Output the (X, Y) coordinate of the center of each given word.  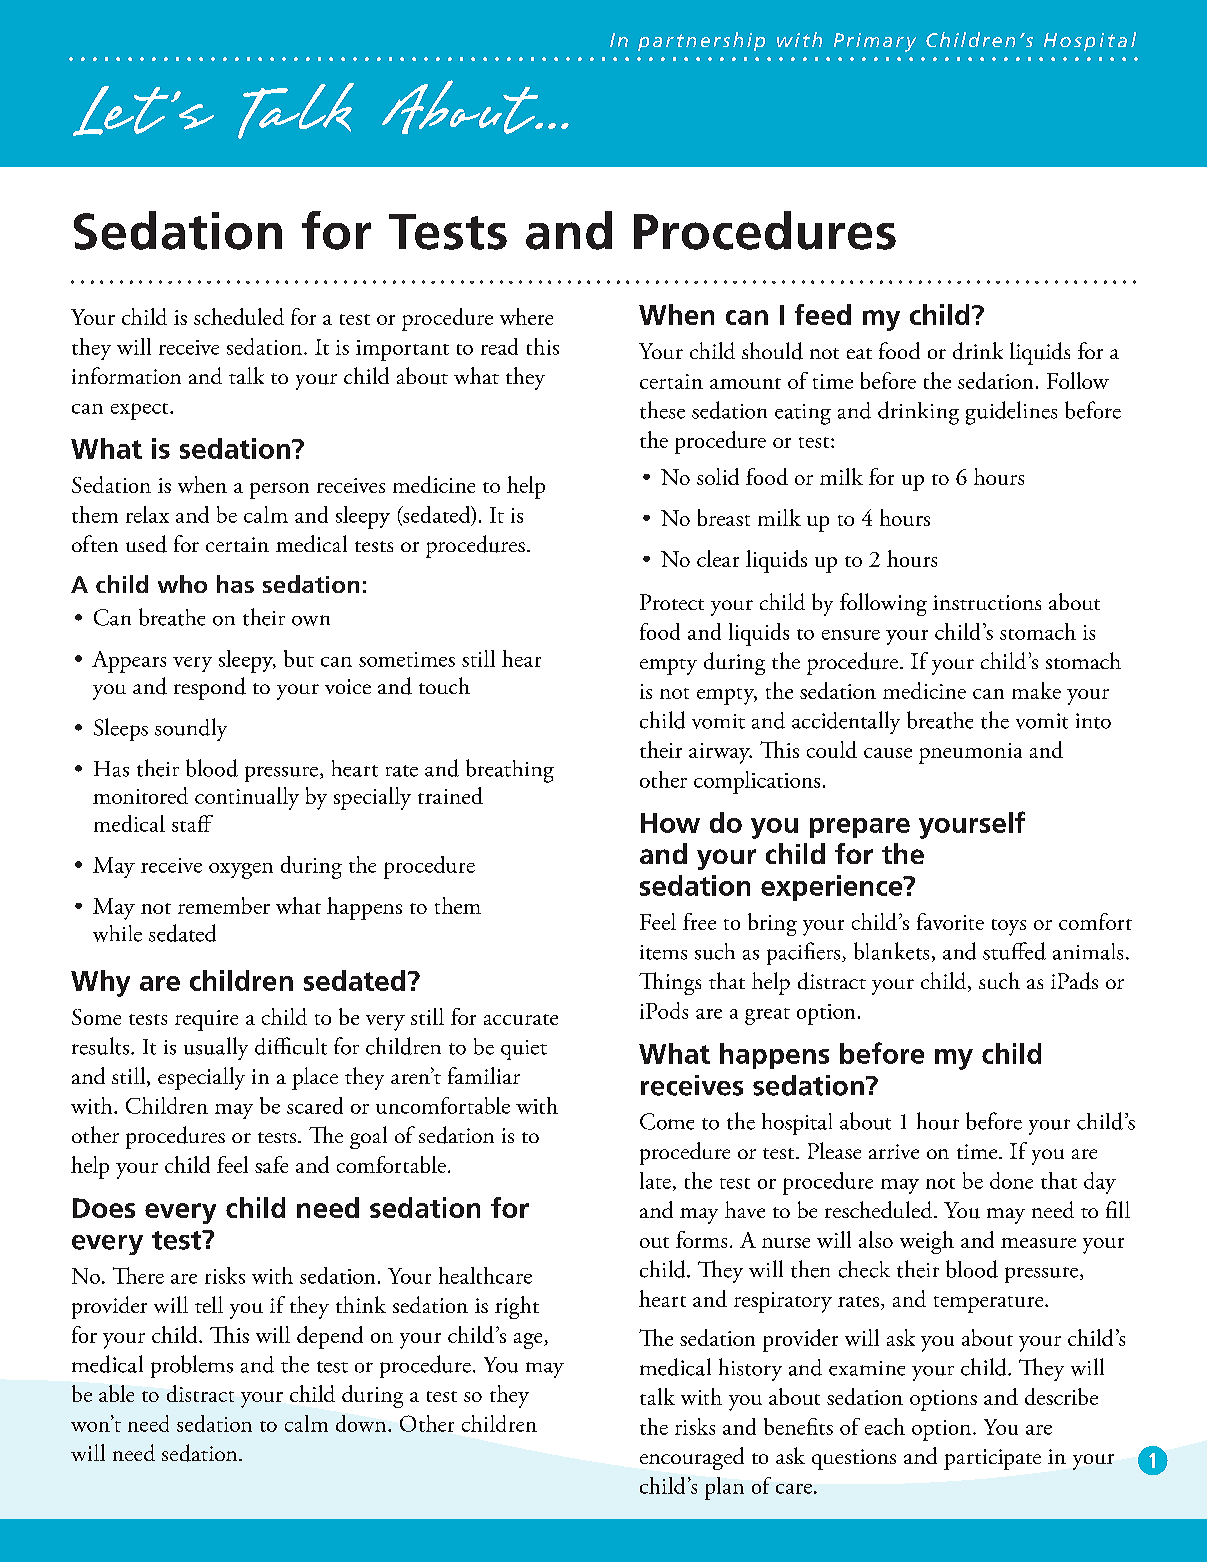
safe (271, 1164)
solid (718, 476)
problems (192, 1366)
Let (121, 111)
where (526, 316)
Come (667, 1121)
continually (247, 798)
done (1011, 1180)
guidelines (1011, 413)
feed (823, 314)
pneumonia (970, 753)
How (670, 823)
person (279, 491)
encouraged (692, 1458)
